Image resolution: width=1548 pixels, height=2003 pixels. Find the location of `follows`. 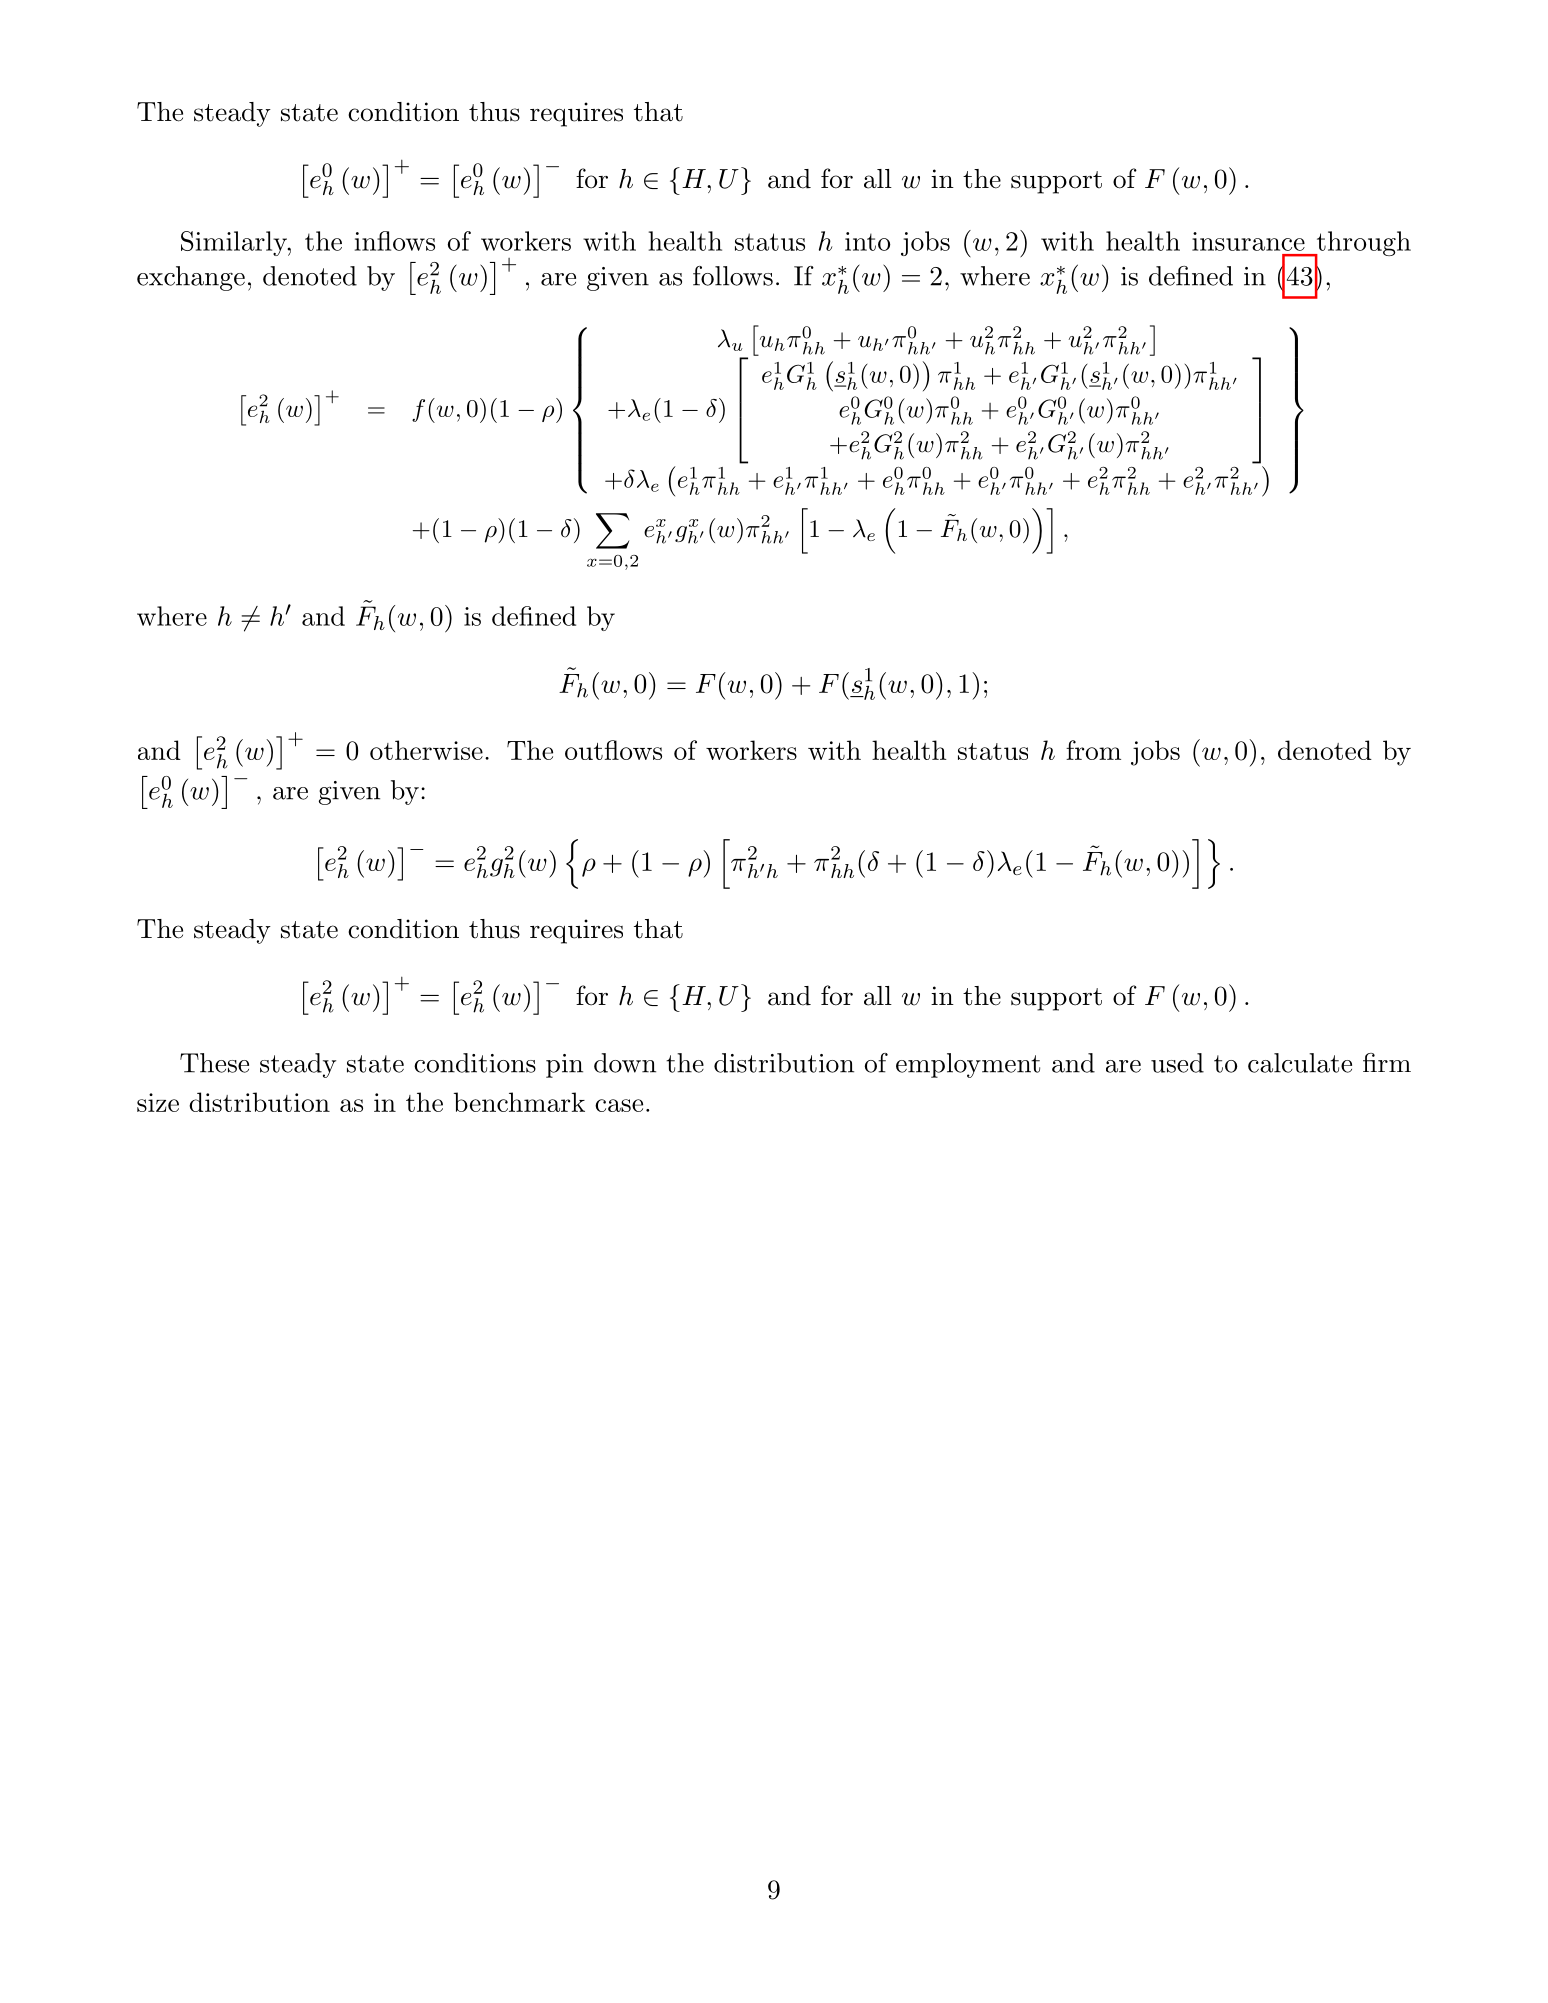

follows is located at coordinates (733, 276).
